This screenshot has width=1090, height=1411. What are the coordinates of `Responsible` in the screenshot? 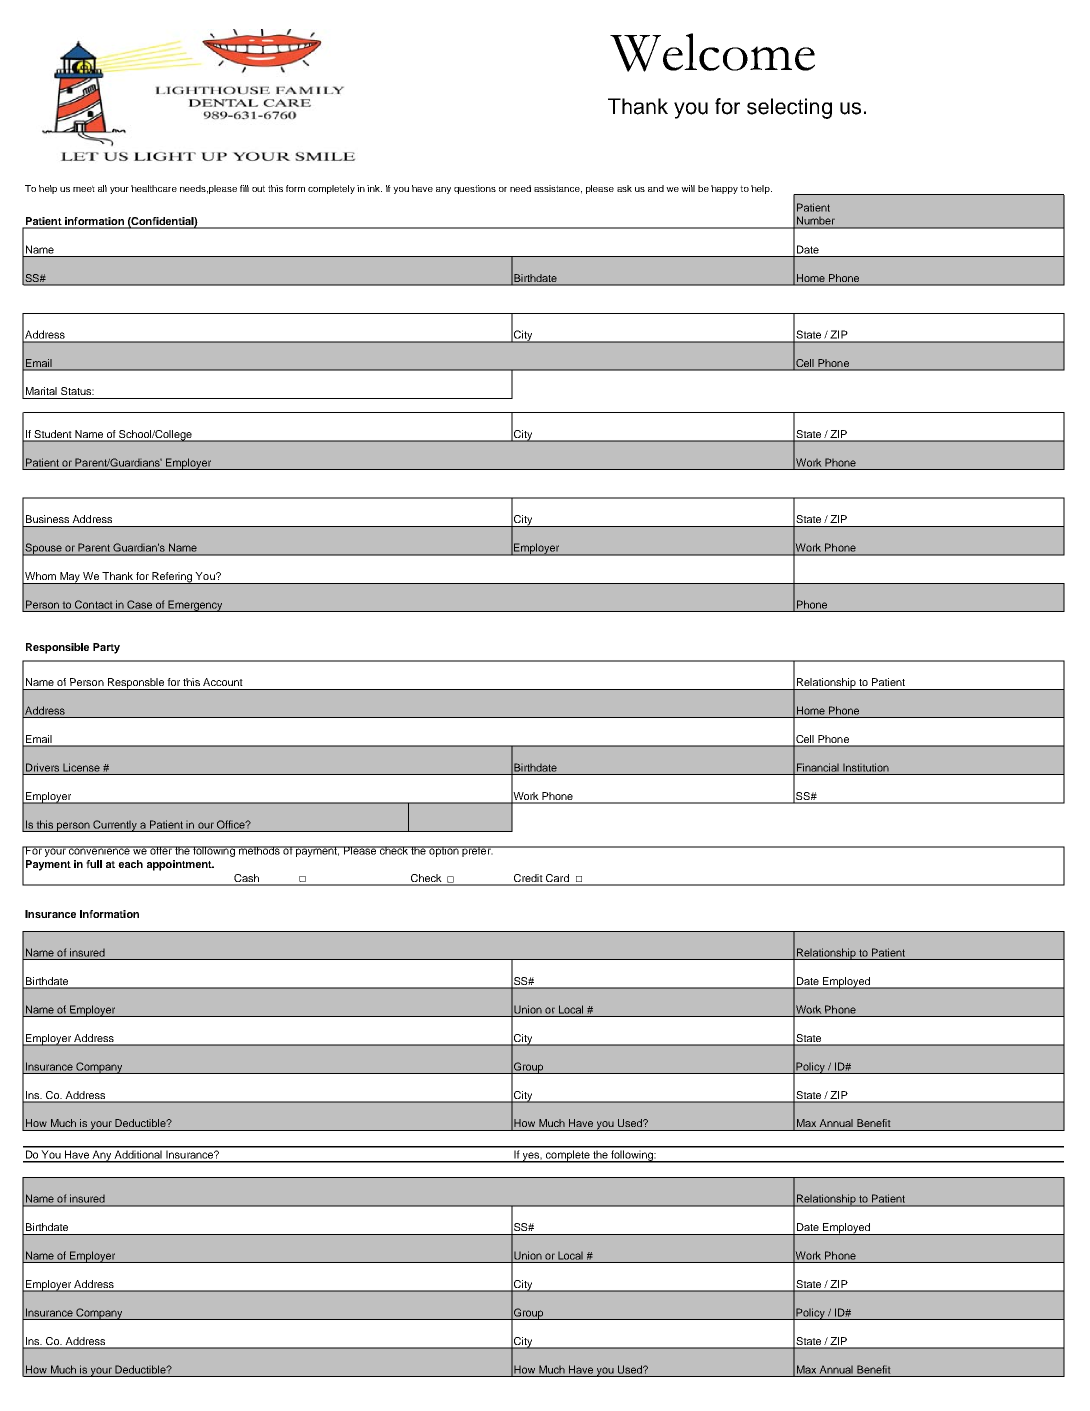 It's located at (57, 648).
